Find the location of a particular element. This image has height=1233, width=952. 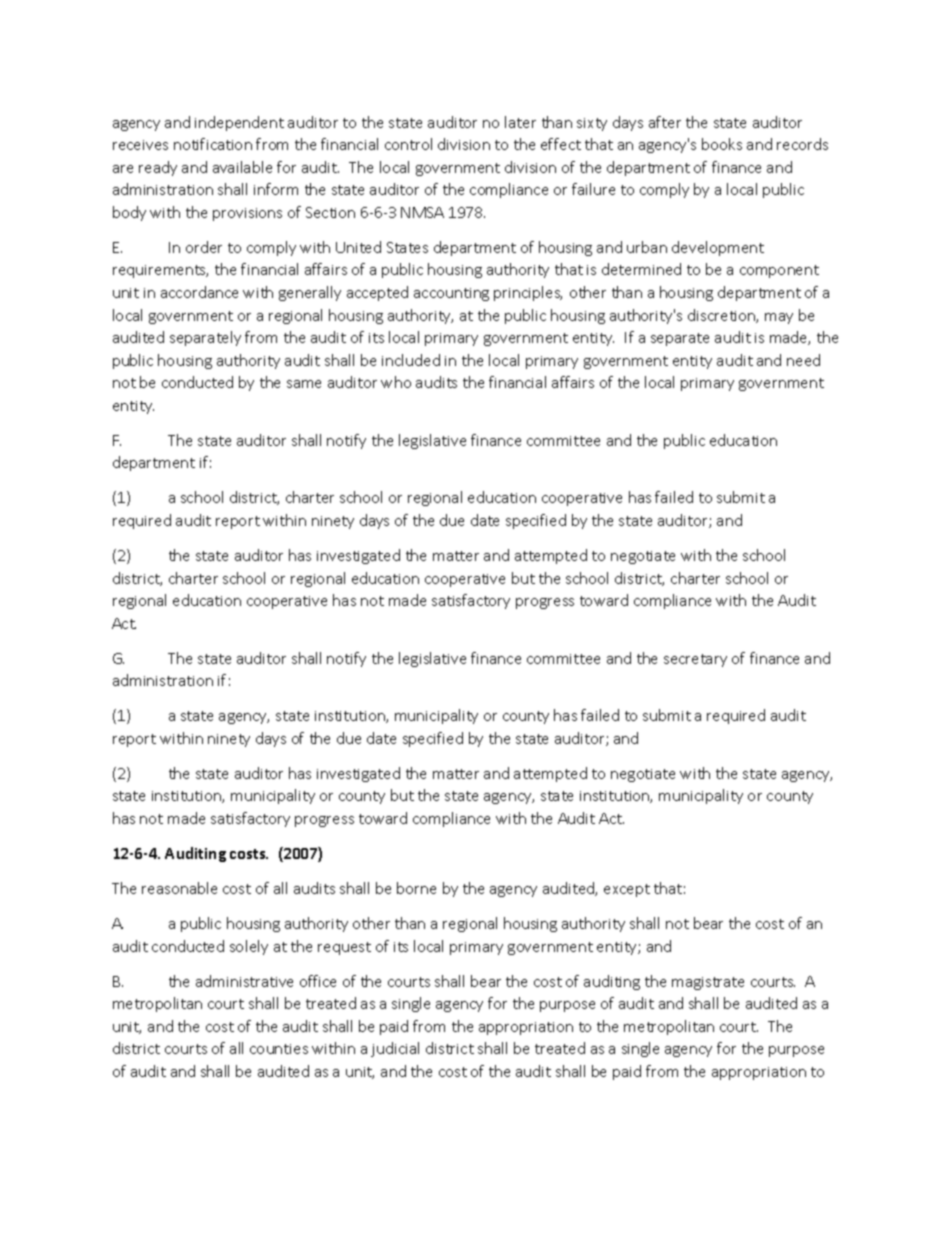

borne is located at coordinates (416, 888).
